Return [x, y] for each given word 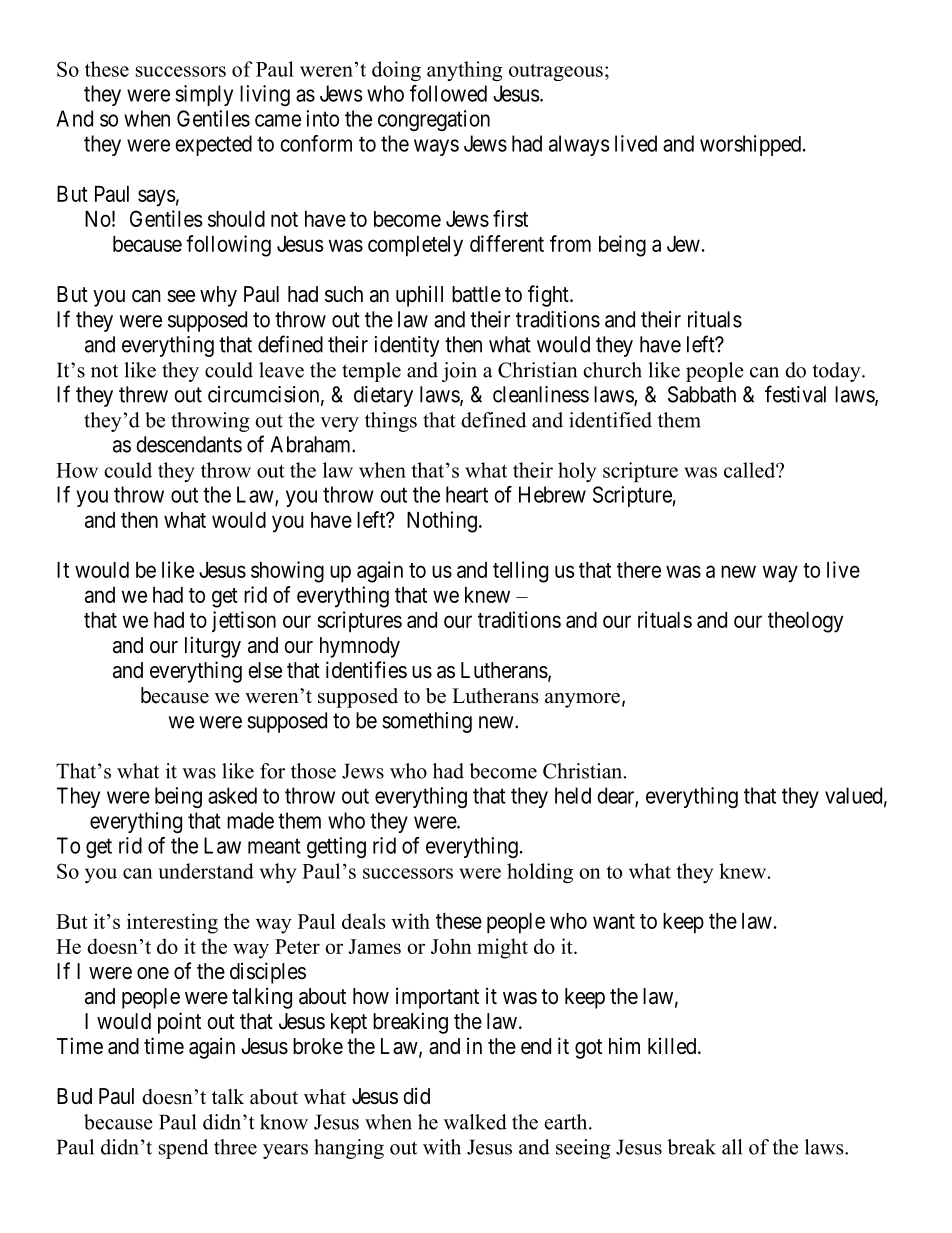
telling [520, 572]
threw [143, 394]
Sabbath [702, 394]
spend [183, 1149]
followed [448, 93]
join [459, 372]
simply [204, 95]
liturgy [213, 647]
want [614, 921]
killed [673, 1045]
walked [475, 1122]
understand [206, 871]
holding [540, 873]
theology [805, 622]
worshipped [752, 145]
